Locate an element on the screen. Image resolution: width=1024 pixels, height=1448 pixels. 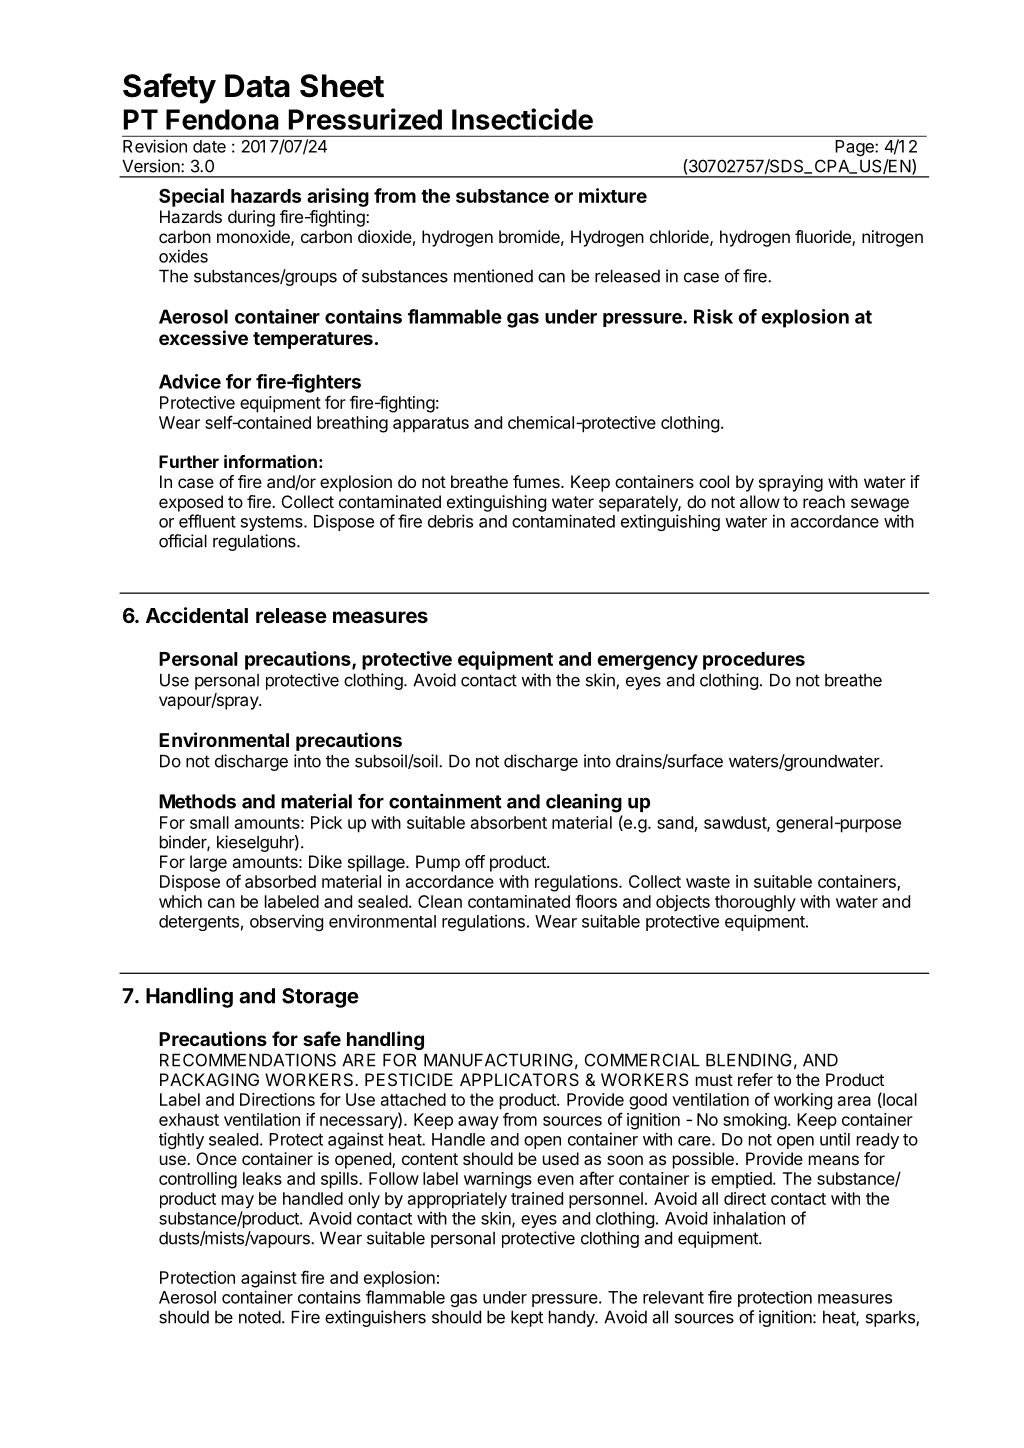
Accidental is located at coordinates (197, 615).
